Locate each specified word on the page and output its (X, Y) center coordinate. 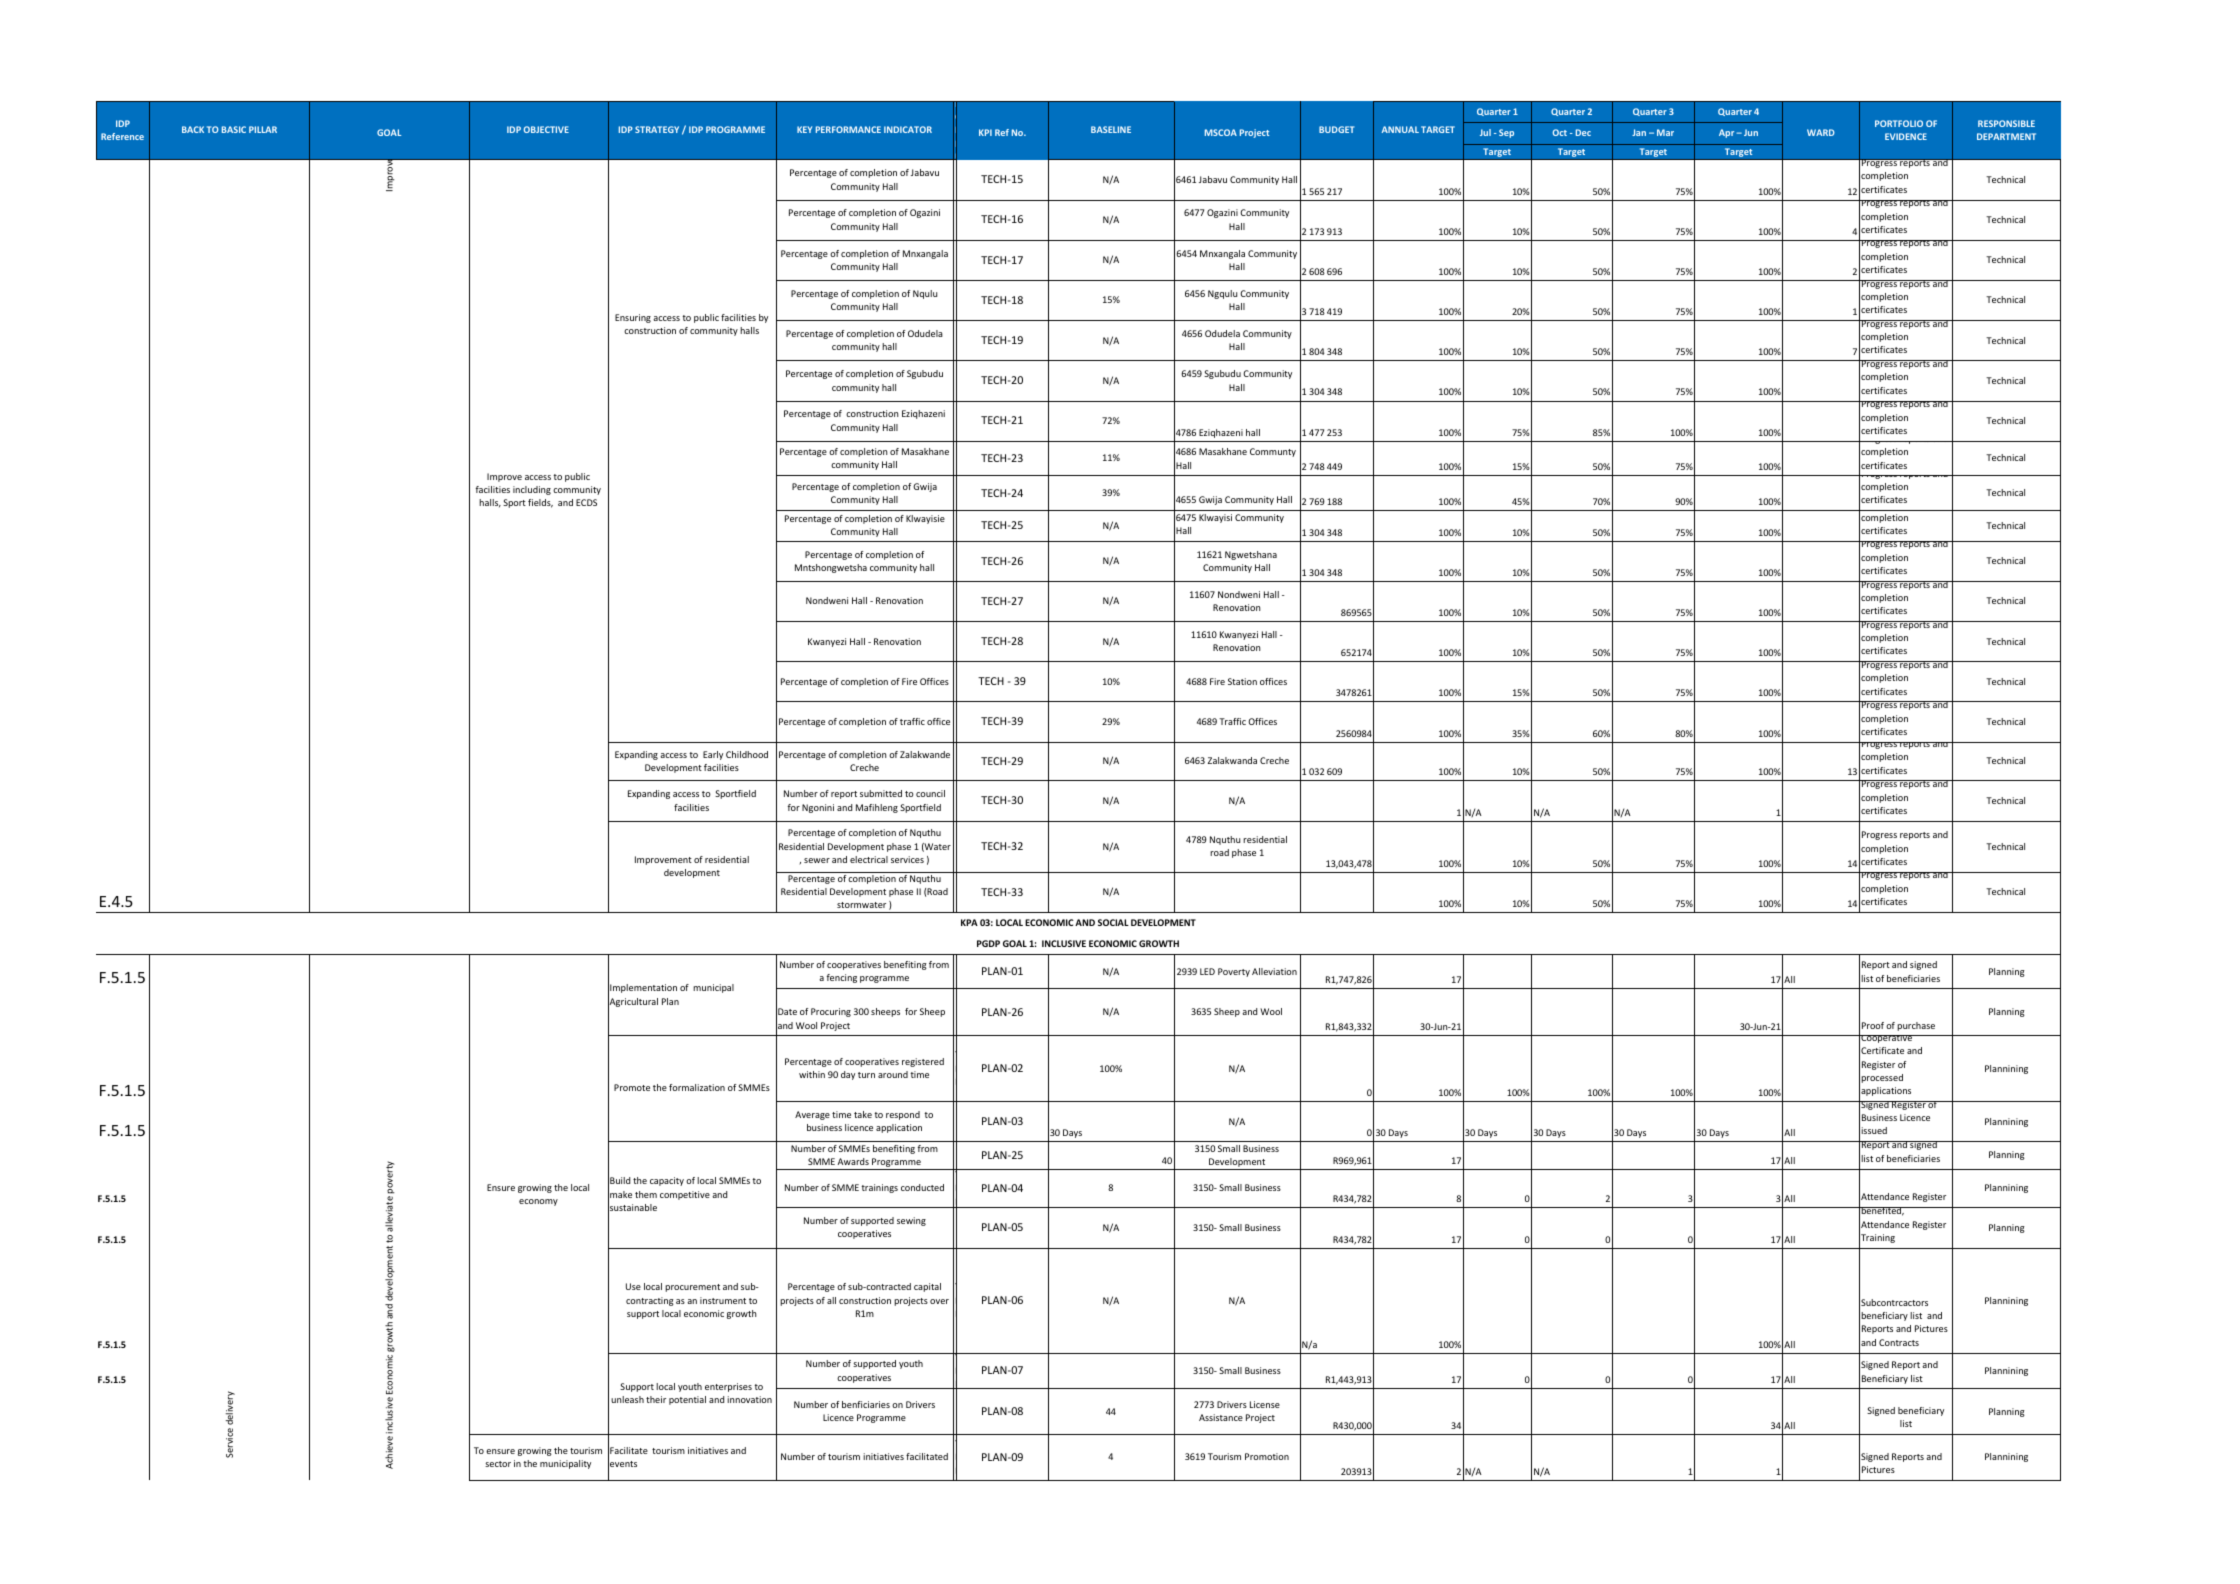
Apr (1728, 133)
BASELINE (1111, 129)
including (532, 490)
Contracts (1899, 1342)
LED (1207, 971)
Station (1242, 681)
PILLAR (263, 129)
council (930, 793)
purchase (1916, 1026)
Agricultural (633, 1002)
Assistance (1221, 1417)
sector (498, 1464)
